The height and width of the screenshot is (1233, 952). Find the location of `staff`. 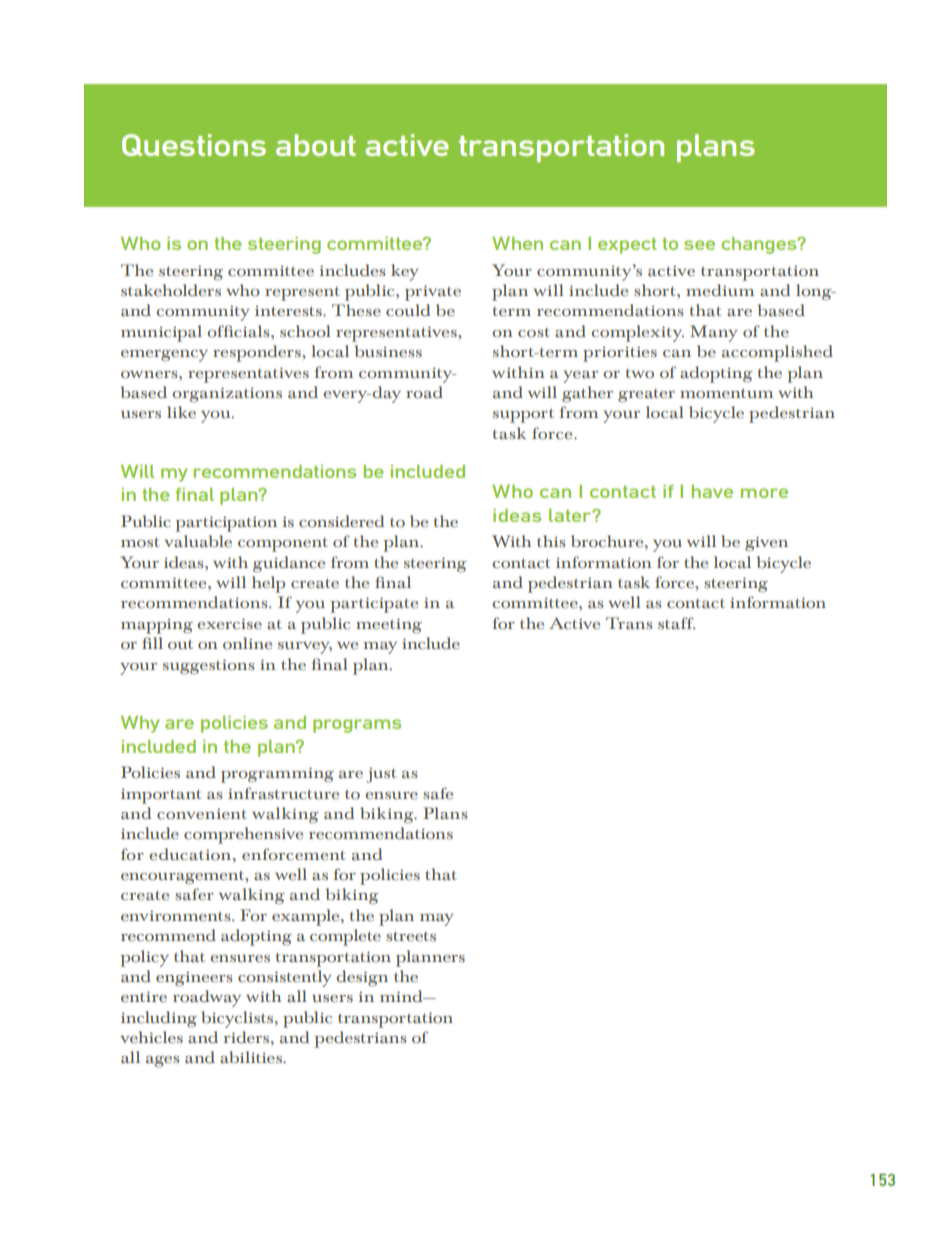

staff is located at coordinates (676, 623).
